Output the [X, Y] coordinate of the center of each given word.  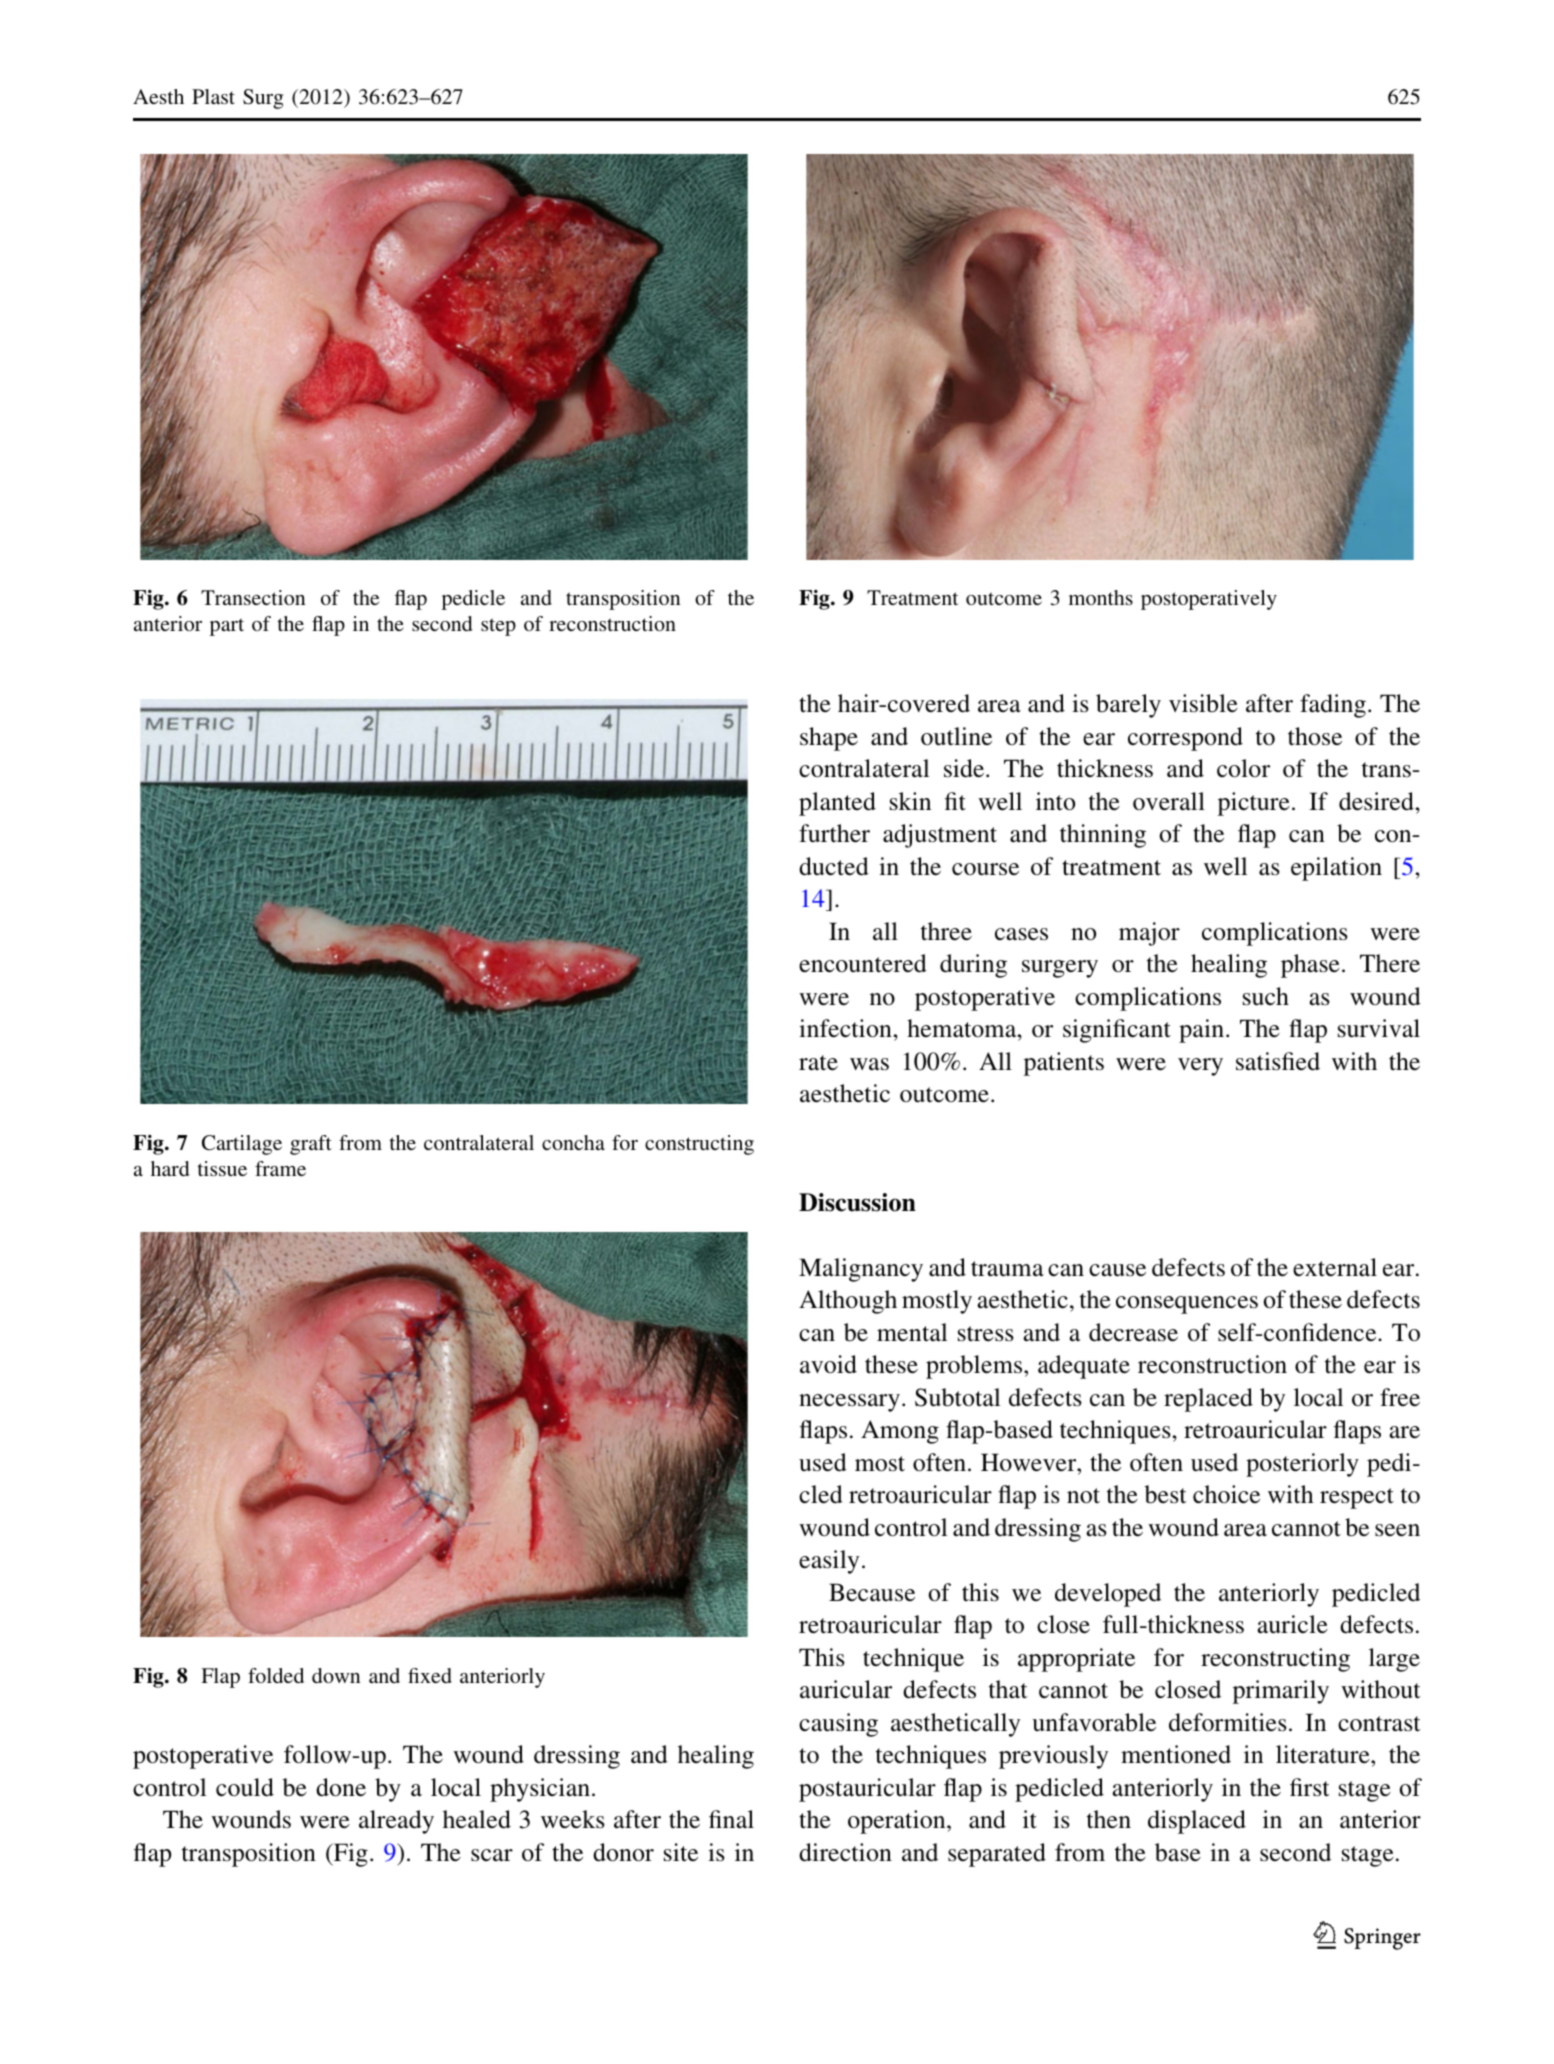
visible [1203, 703]
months [1101, 597]
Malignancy [861, 1270]
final [731, 1819]
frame [280, 1168]
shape [829, 739]
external [1335, 1267]
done [341, 1787]
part [227, 627]
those [1315, 736]
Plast [213, 96]
